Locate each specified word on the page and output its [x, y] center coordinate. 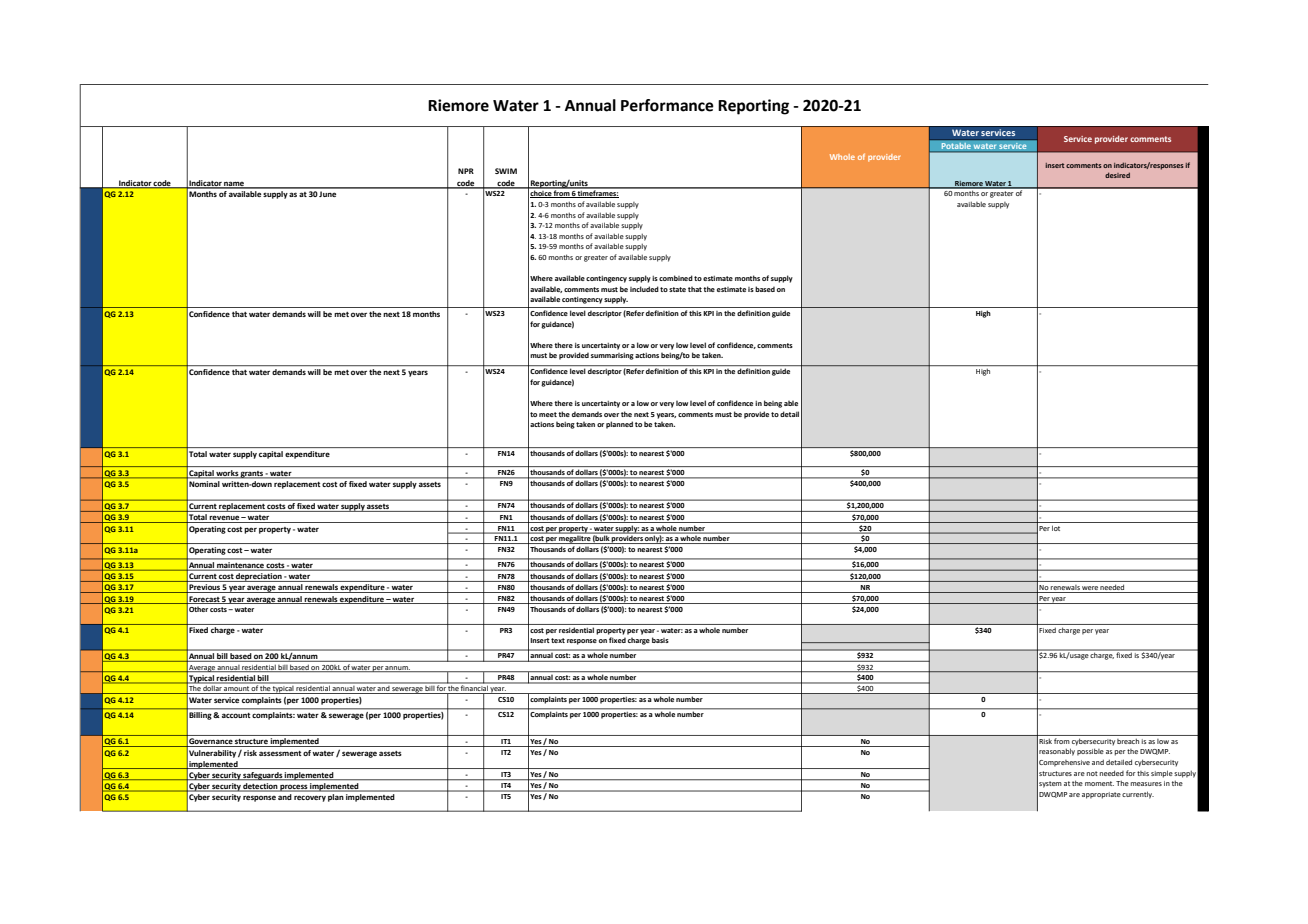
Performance [667, 105]
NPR [466, 171]
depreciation [259, 577]
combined [676, 278]
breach [1128, 741]
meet [548, 414]
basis [660, 640]
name [235, 184]
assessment [280, 753]
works [227, 474]
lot [1056, 528]
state [677, 289]
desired [1117, 175]
